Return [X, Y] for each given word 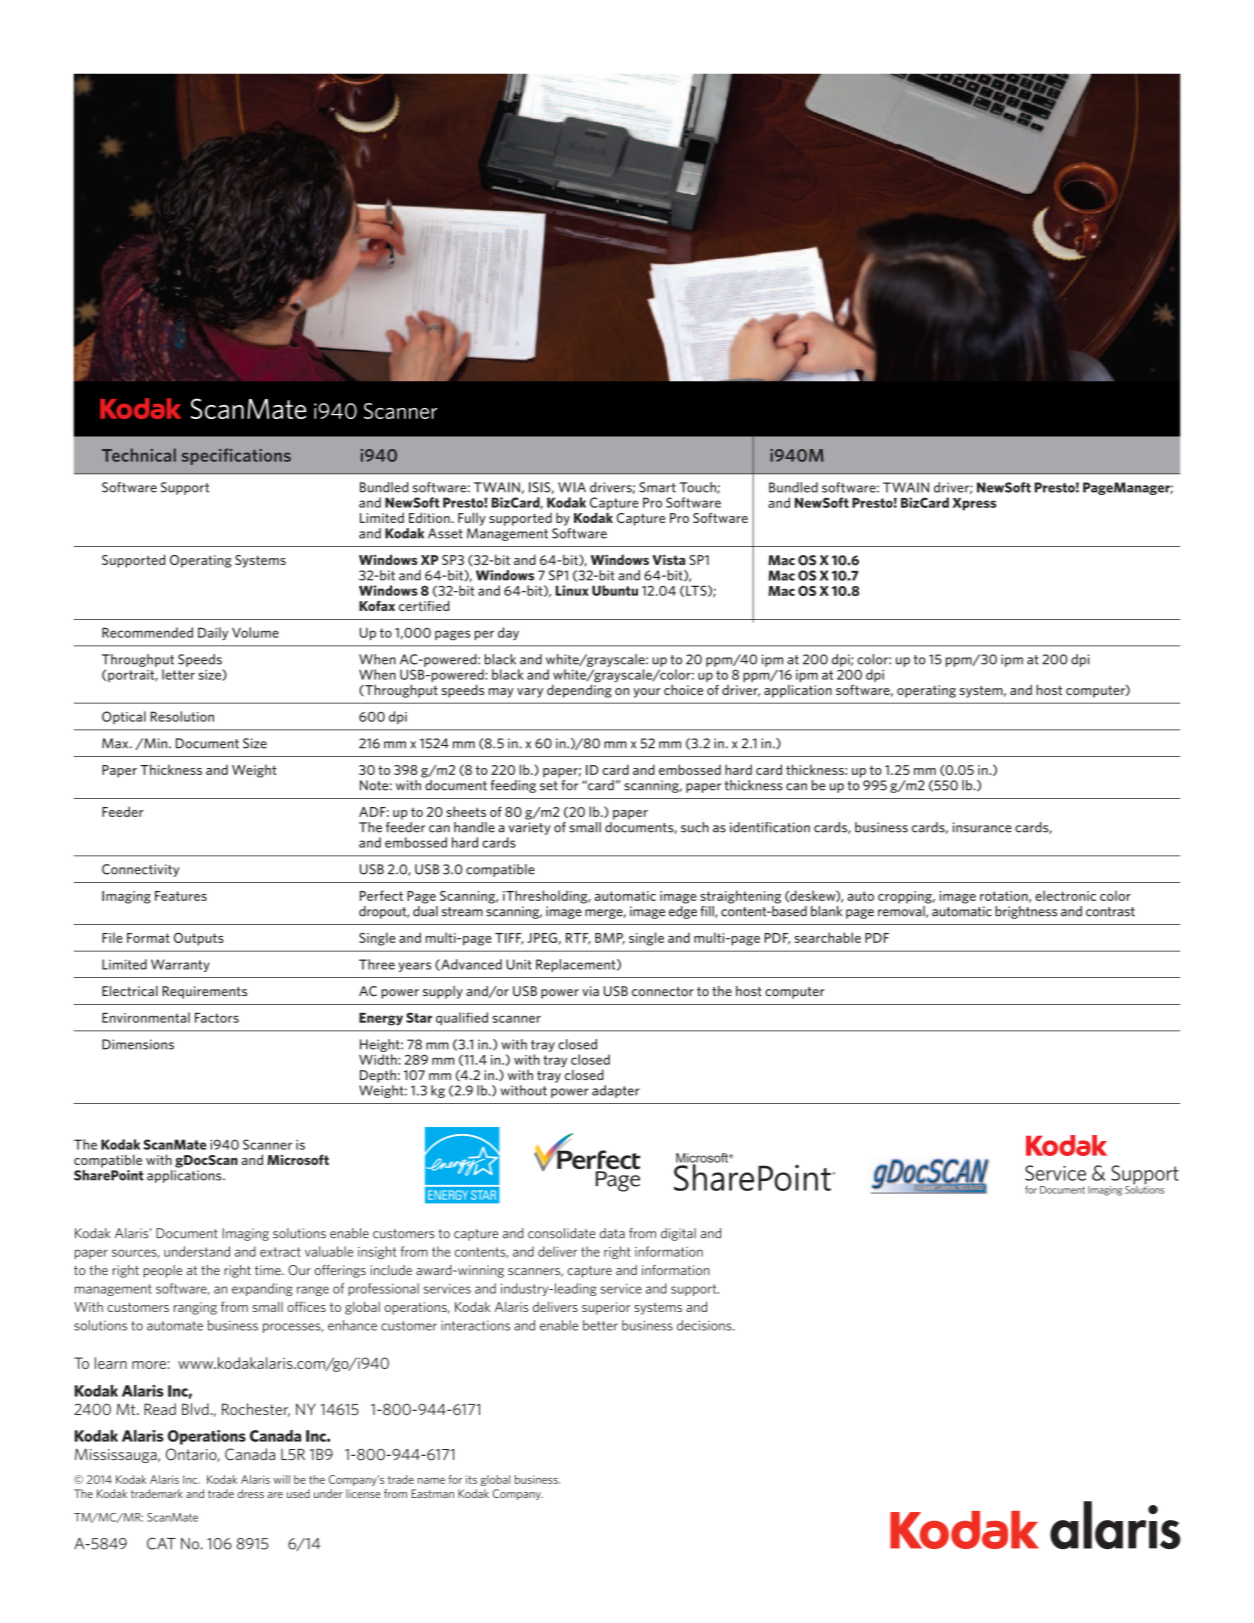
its [471, 1479]
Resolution [182, 716]
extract [280, 1252]
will [281, 1479]
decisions [705, 1325]
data [612, 1233]
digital [678, 1234]
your [647, 693]
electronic [1065, 895]
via [590, 991]
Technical [139, 455]
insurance [982, 827]
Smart [657, 487]
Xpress [974, 504]
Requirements [204, 992]
